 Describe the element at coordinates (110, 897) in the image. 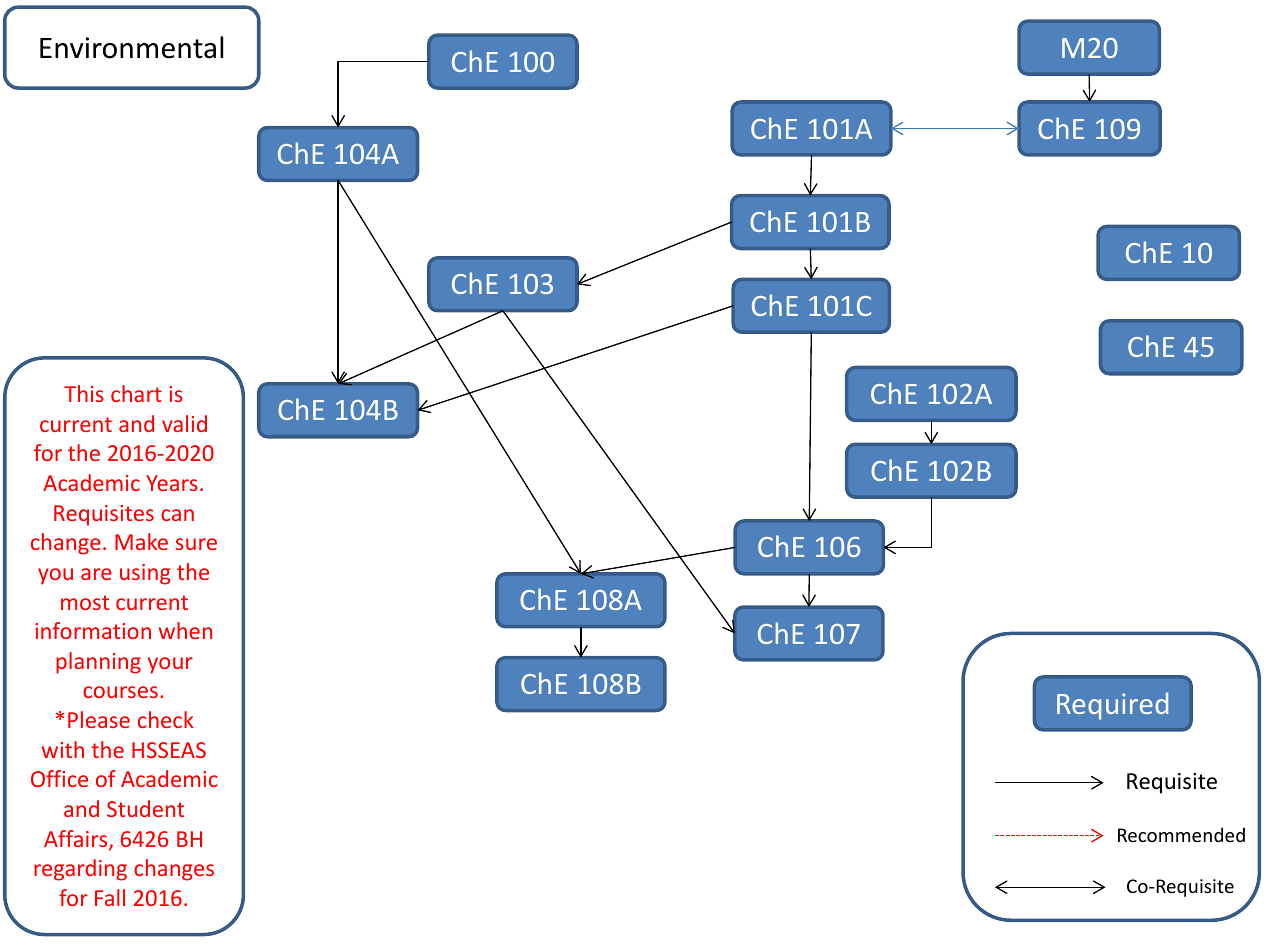

I see `Fall` at that location.
